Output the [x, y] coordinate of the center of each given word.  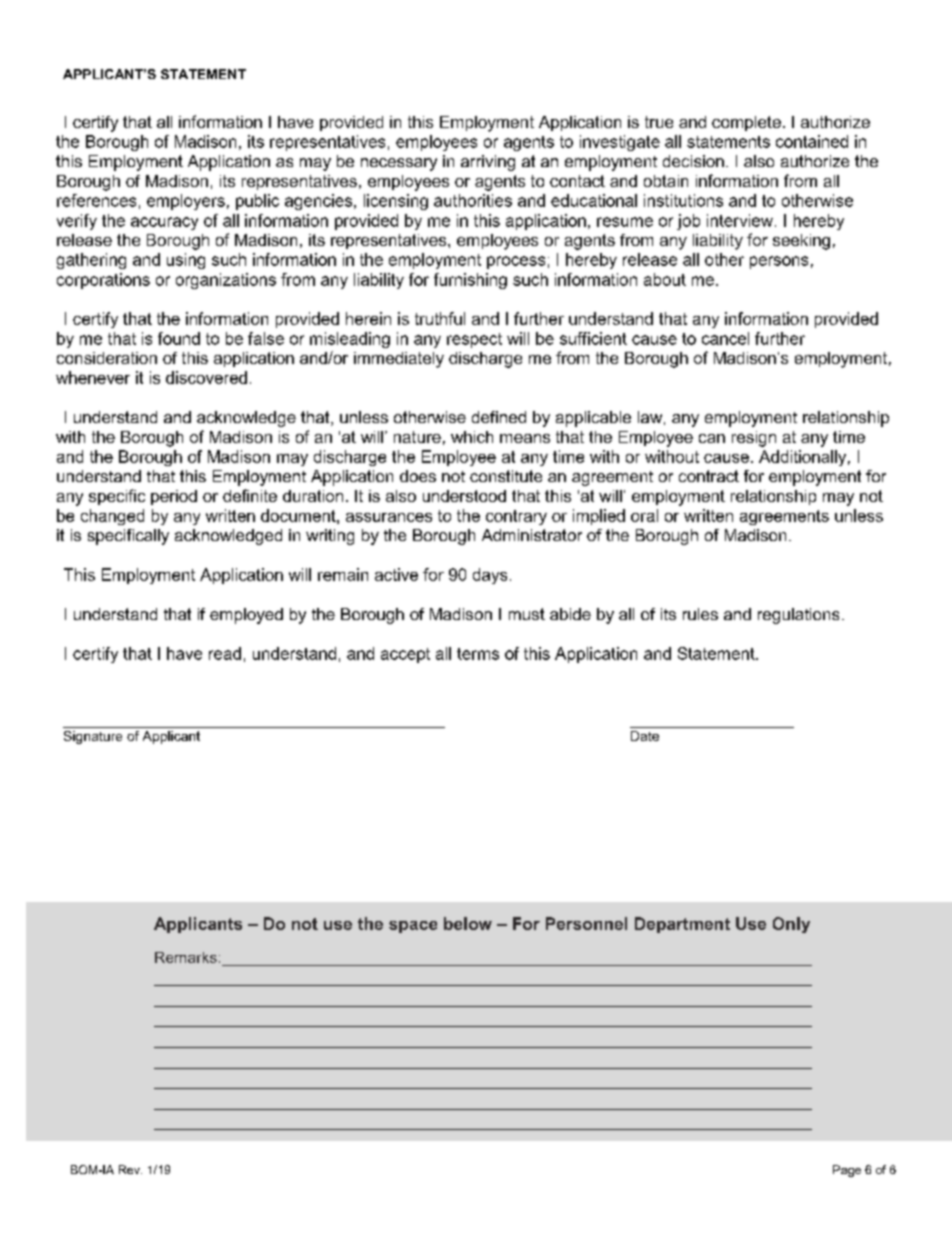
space [413, 927]
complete [746, 123]
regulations [798, 616]
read [225, 653]
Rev [130, 1169]
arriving [488, 163]
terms [478, 654]
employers [186, 202]
